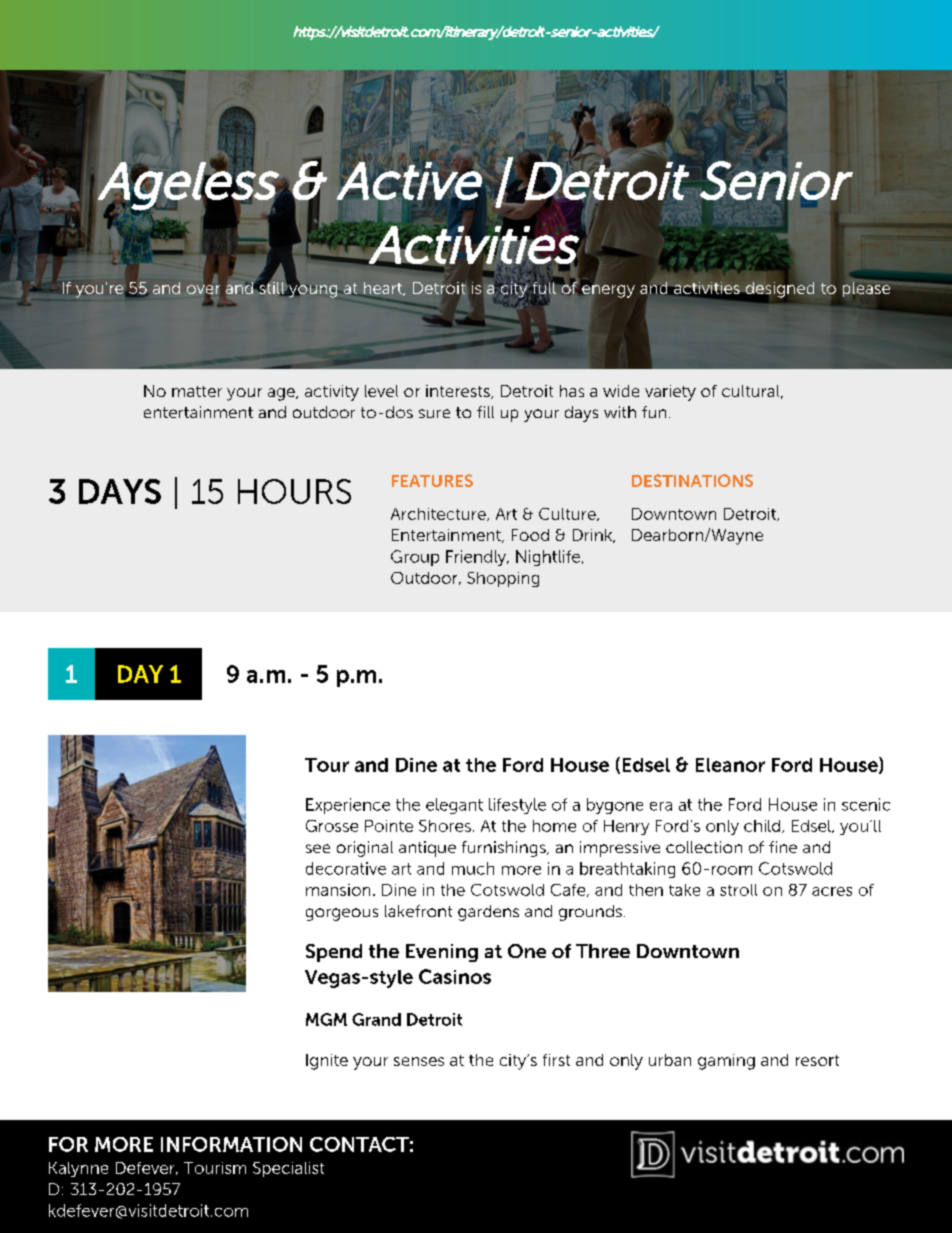 This page has width=952, height=1233. Describe the element at coordinates (783, 847) in the page. I see `fine` at that location.
